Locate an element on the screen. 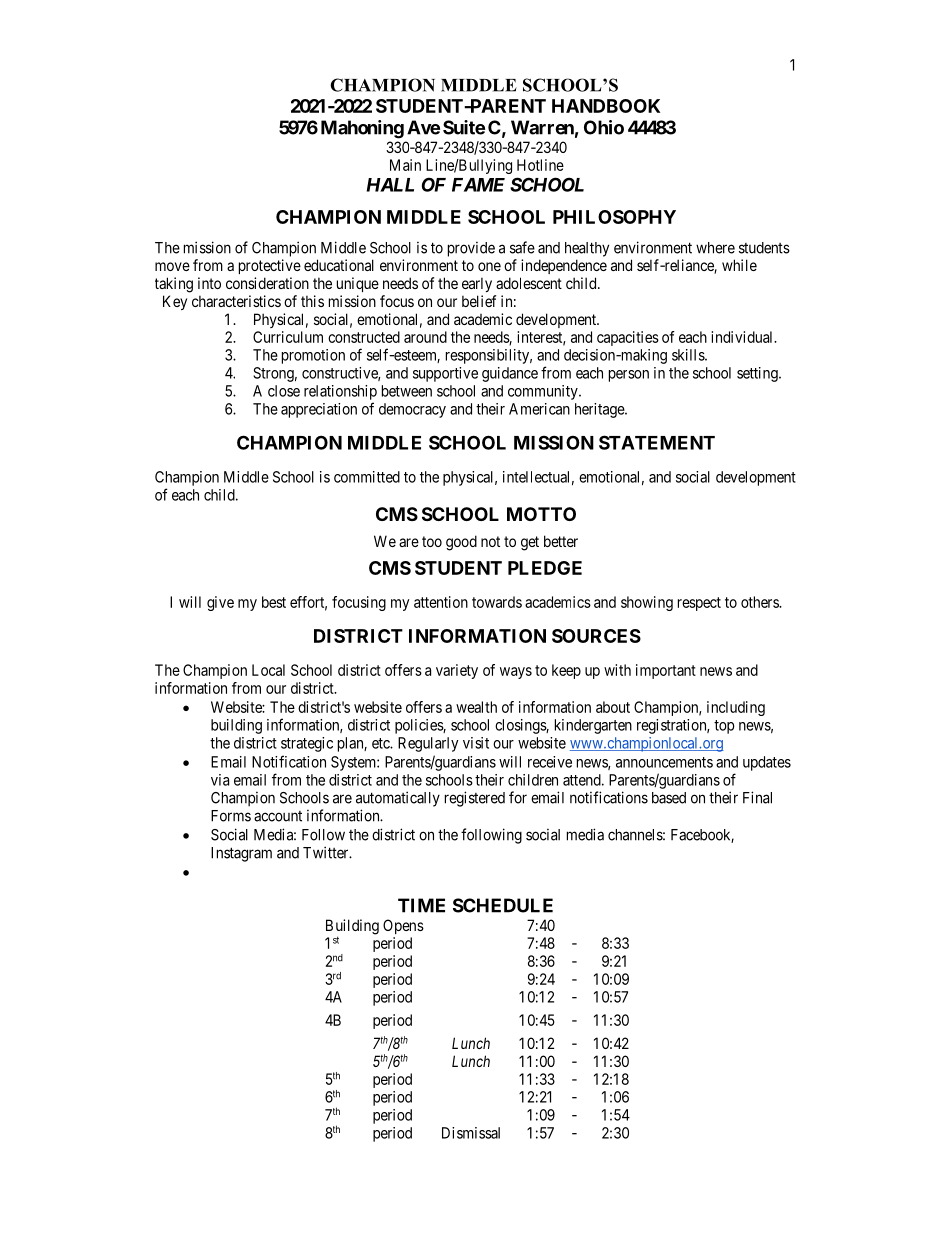 This screenshot has width=952, height=1233. Opens is located at coordinates (403, 926).
